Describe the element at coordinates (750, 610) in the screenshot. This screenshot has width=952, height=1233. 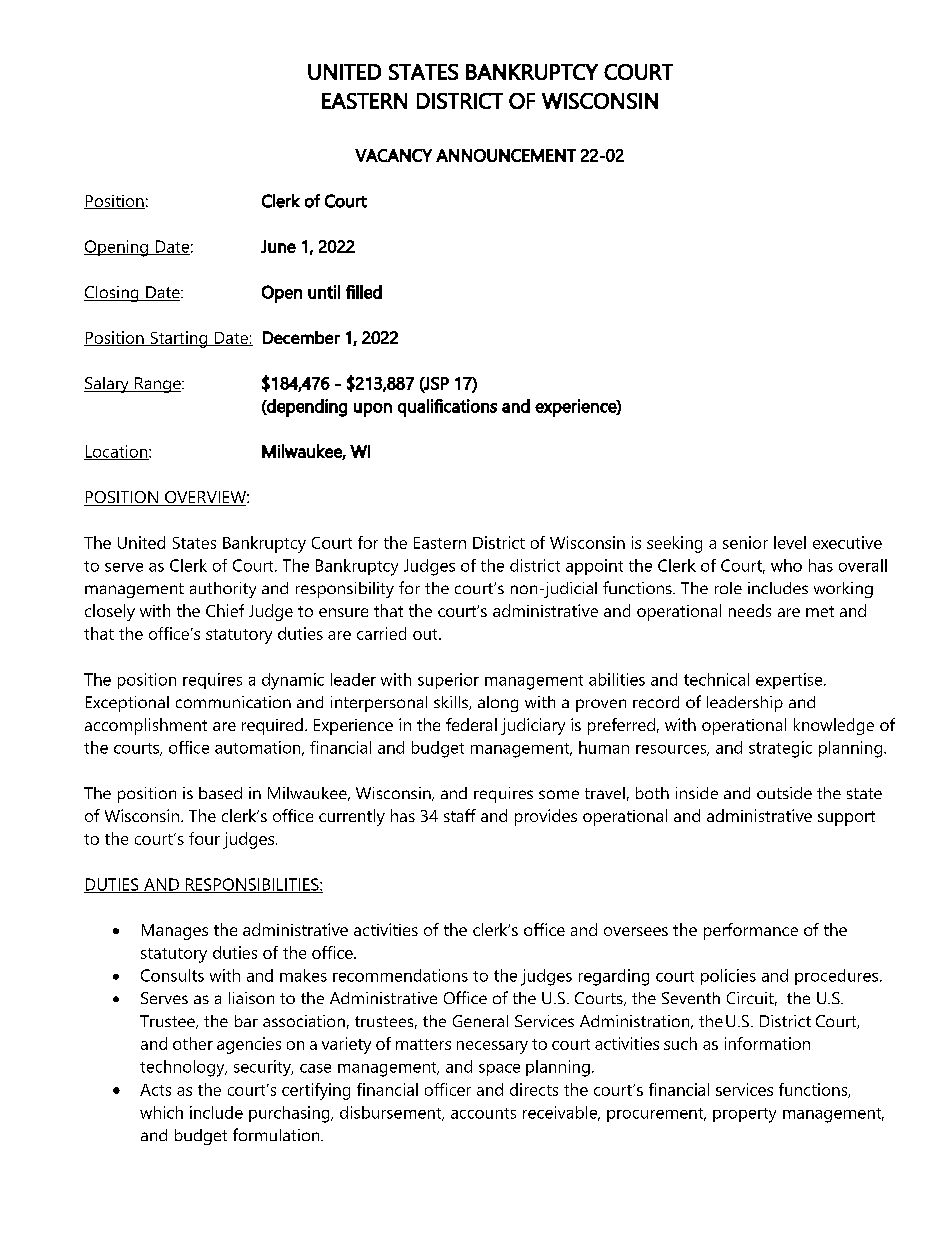
I see `needs` at that location.
